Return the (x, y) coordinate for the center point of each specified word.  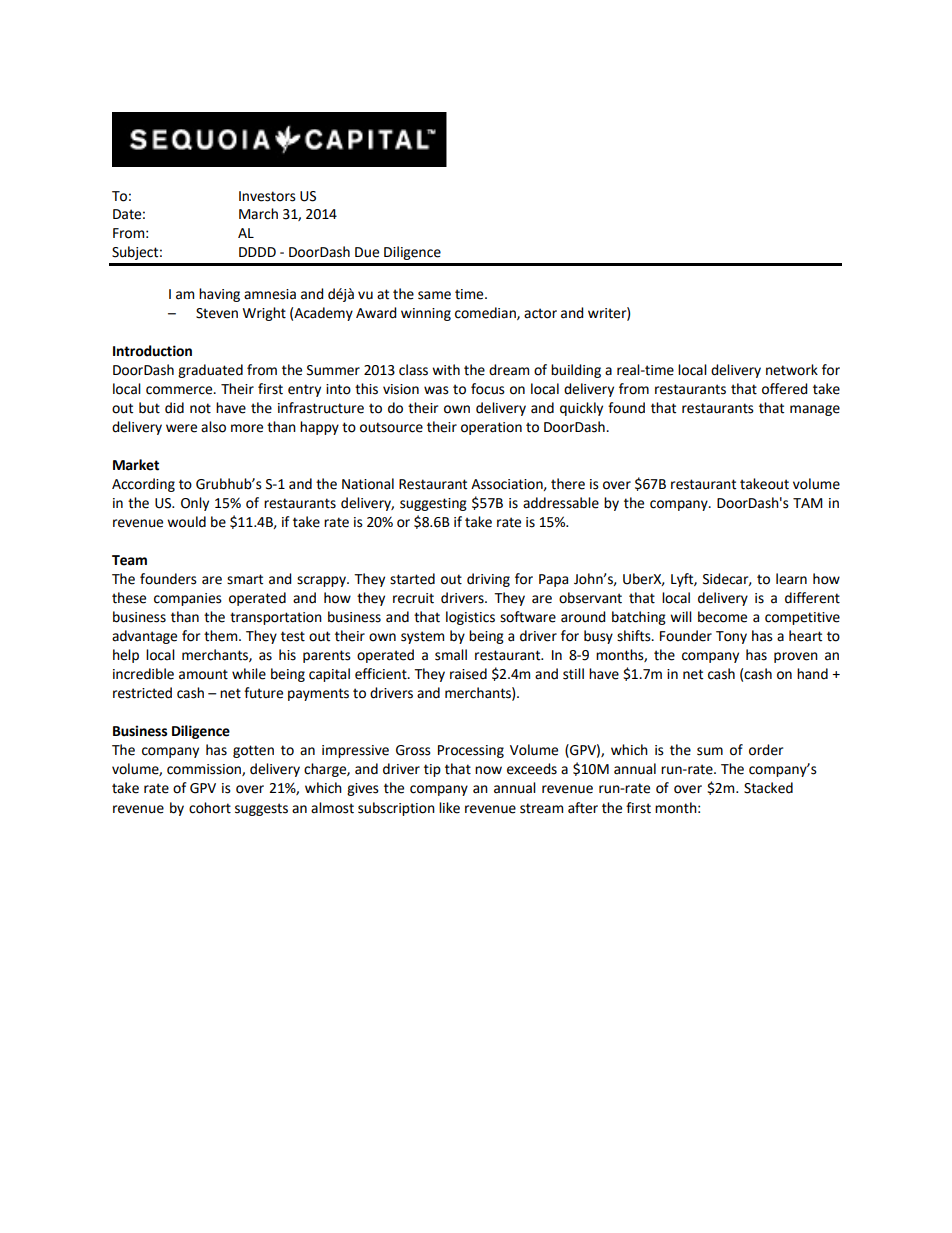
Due (367, 252)
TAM (808, 503)
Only (195, 504)
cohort (210, 808)
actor (540, 313)
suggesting (433, 504)
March (258, 214)
